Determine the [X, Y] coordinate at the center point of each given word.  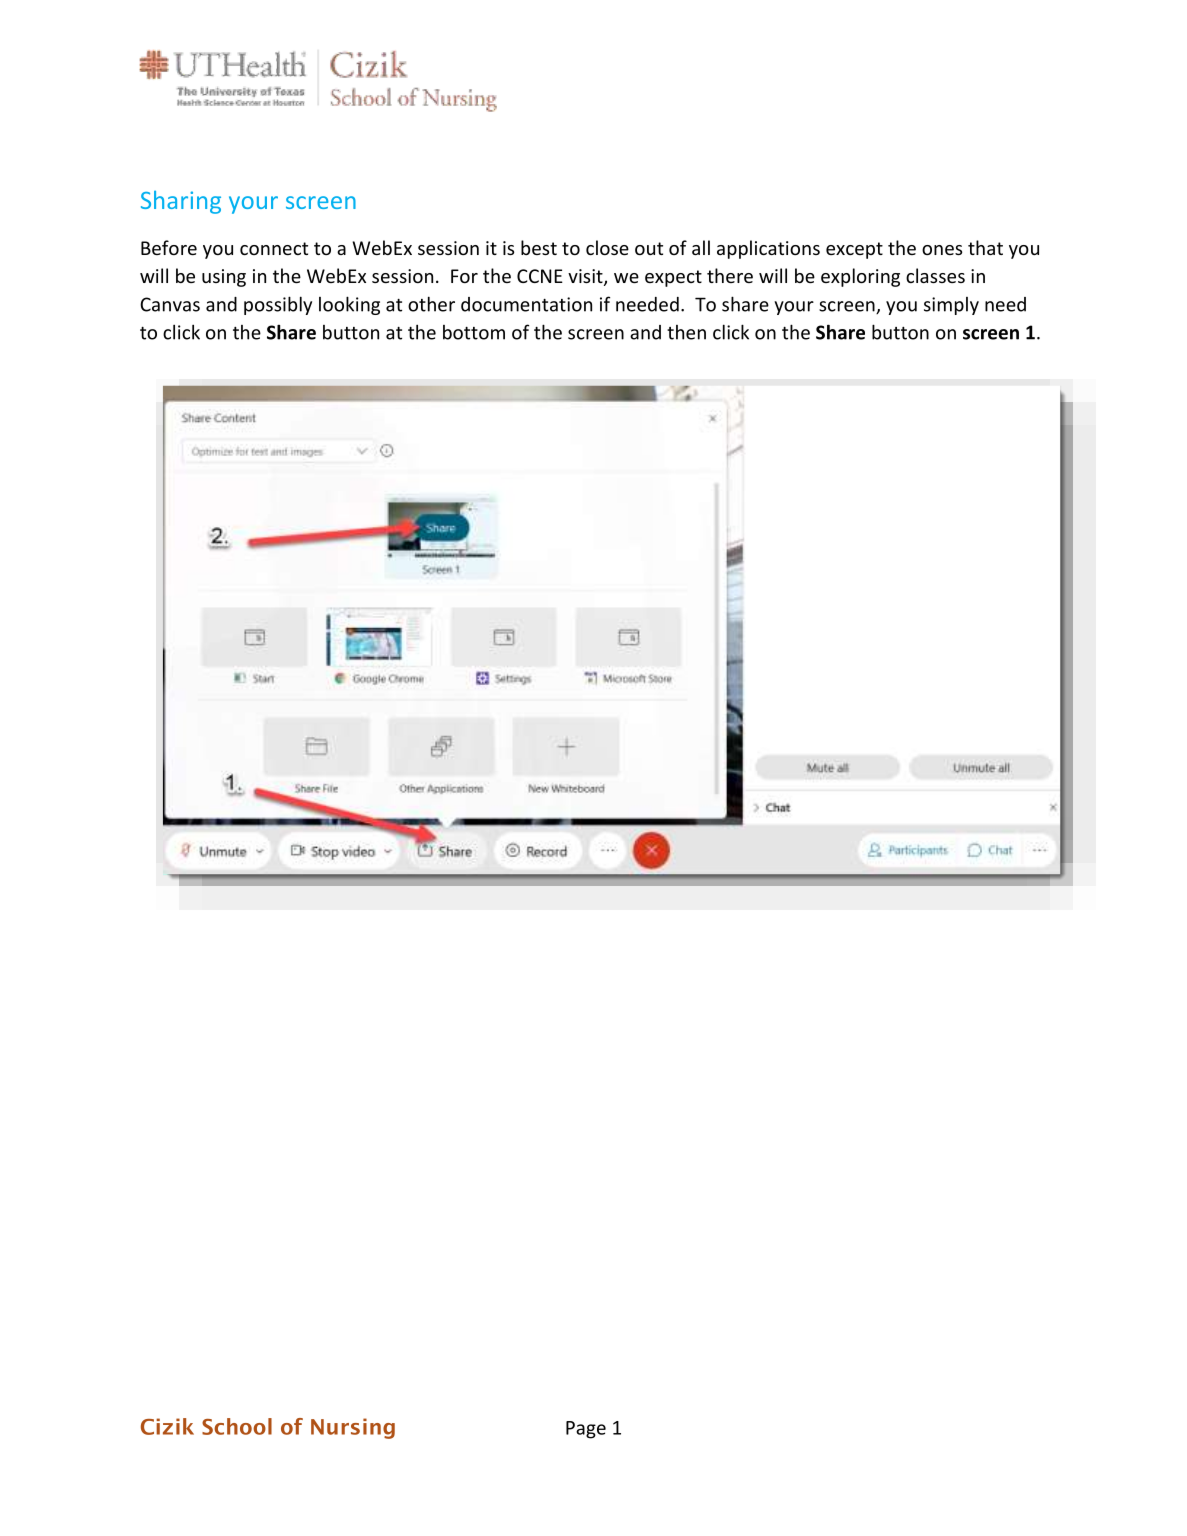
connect [274, 248]
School [237, 1426]
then [686, 332]
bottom [474, 332]
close [607, 247]
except [854, 250]
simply [951, 306]
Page [586, 1430]
